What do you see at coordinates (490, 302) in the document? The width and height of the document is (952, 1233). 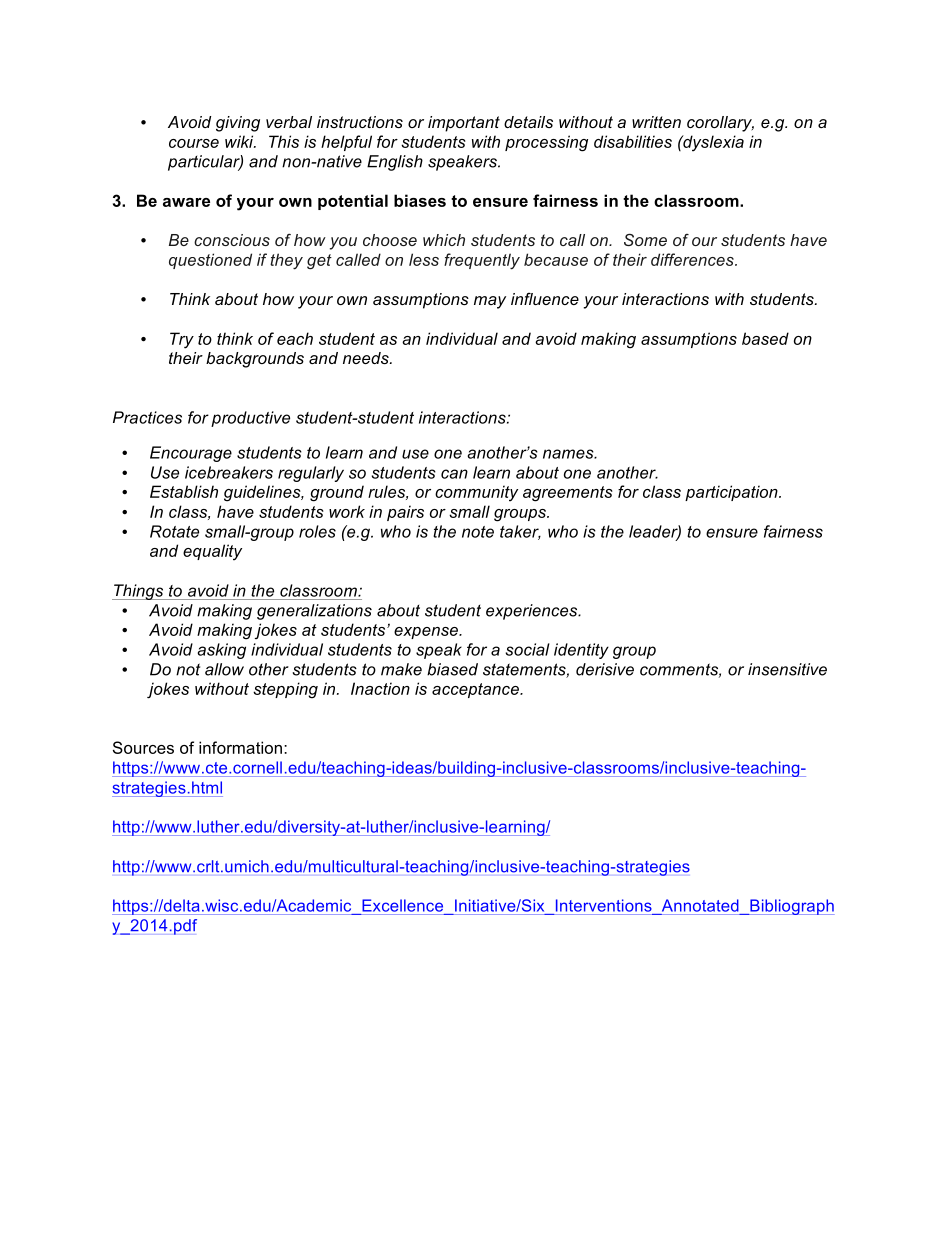 I see `may` at bounding box center [490, 302].
